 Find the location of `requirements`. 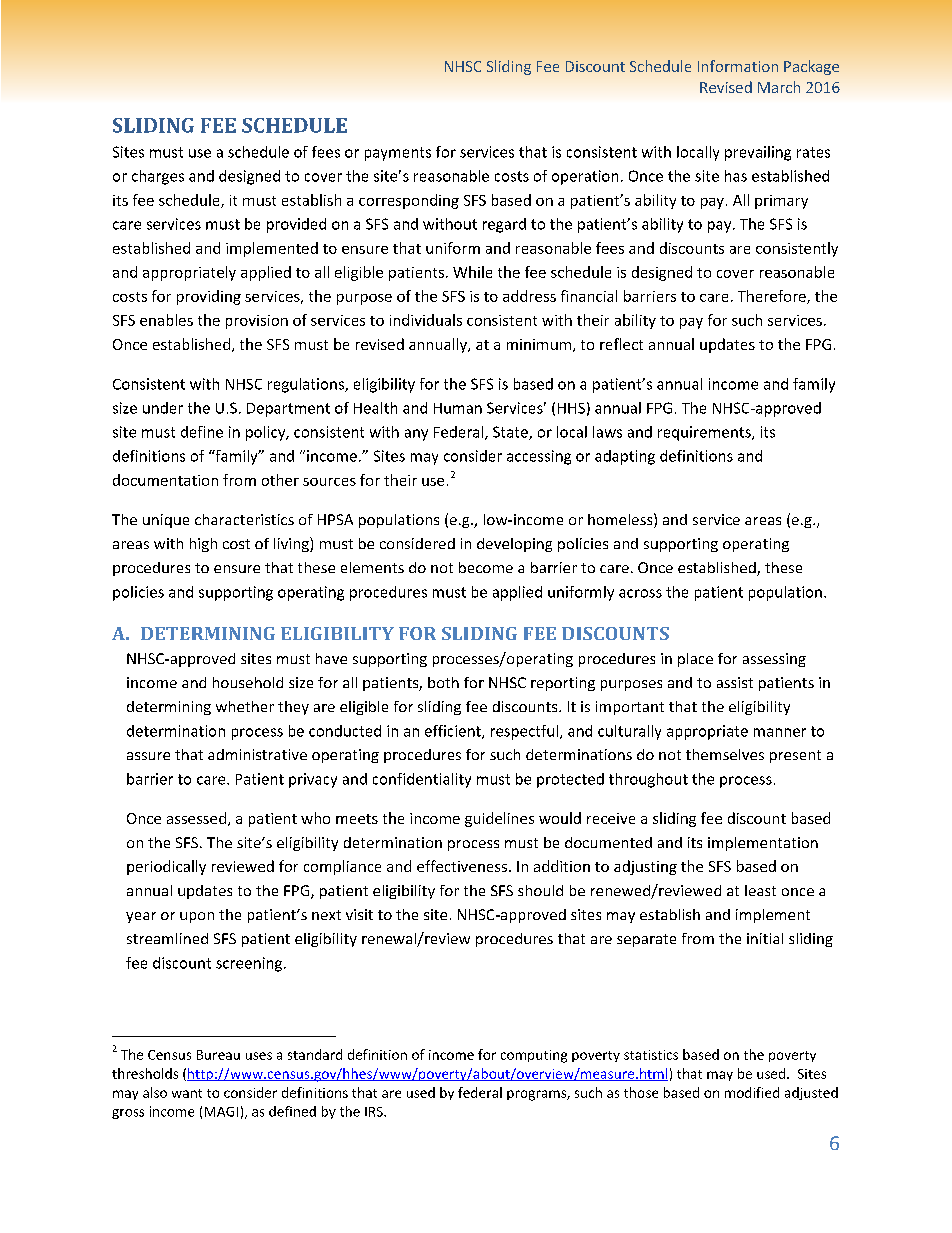

requirements is located at coordinates (705, 433).
